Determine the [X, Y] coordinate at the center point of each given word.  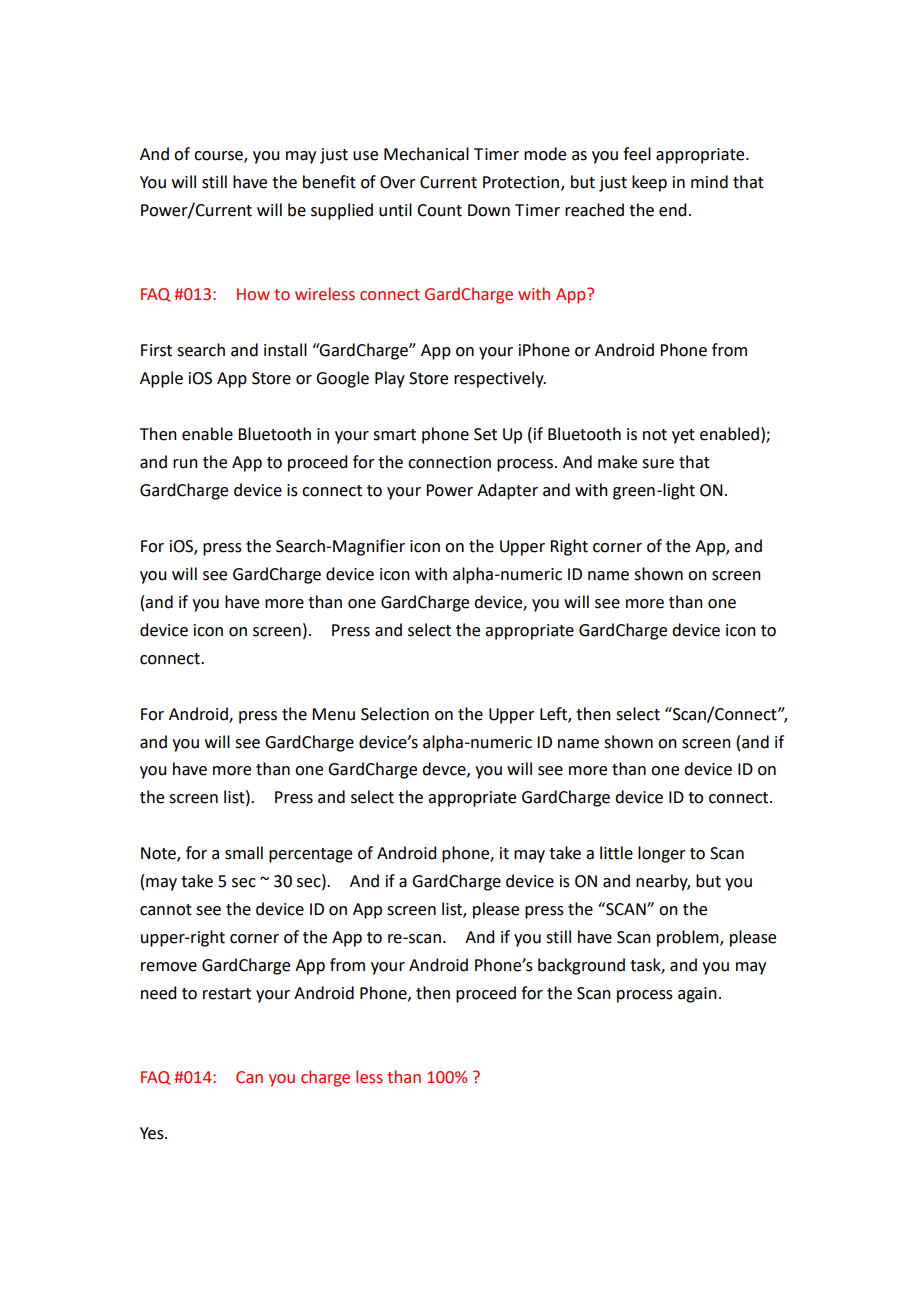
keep [649, 183]
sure [658, 464]
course [219, 157]
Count [439, 210]
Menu [333, 714]
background [581, 966]
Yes [153, 1133]
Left [554, 714]
